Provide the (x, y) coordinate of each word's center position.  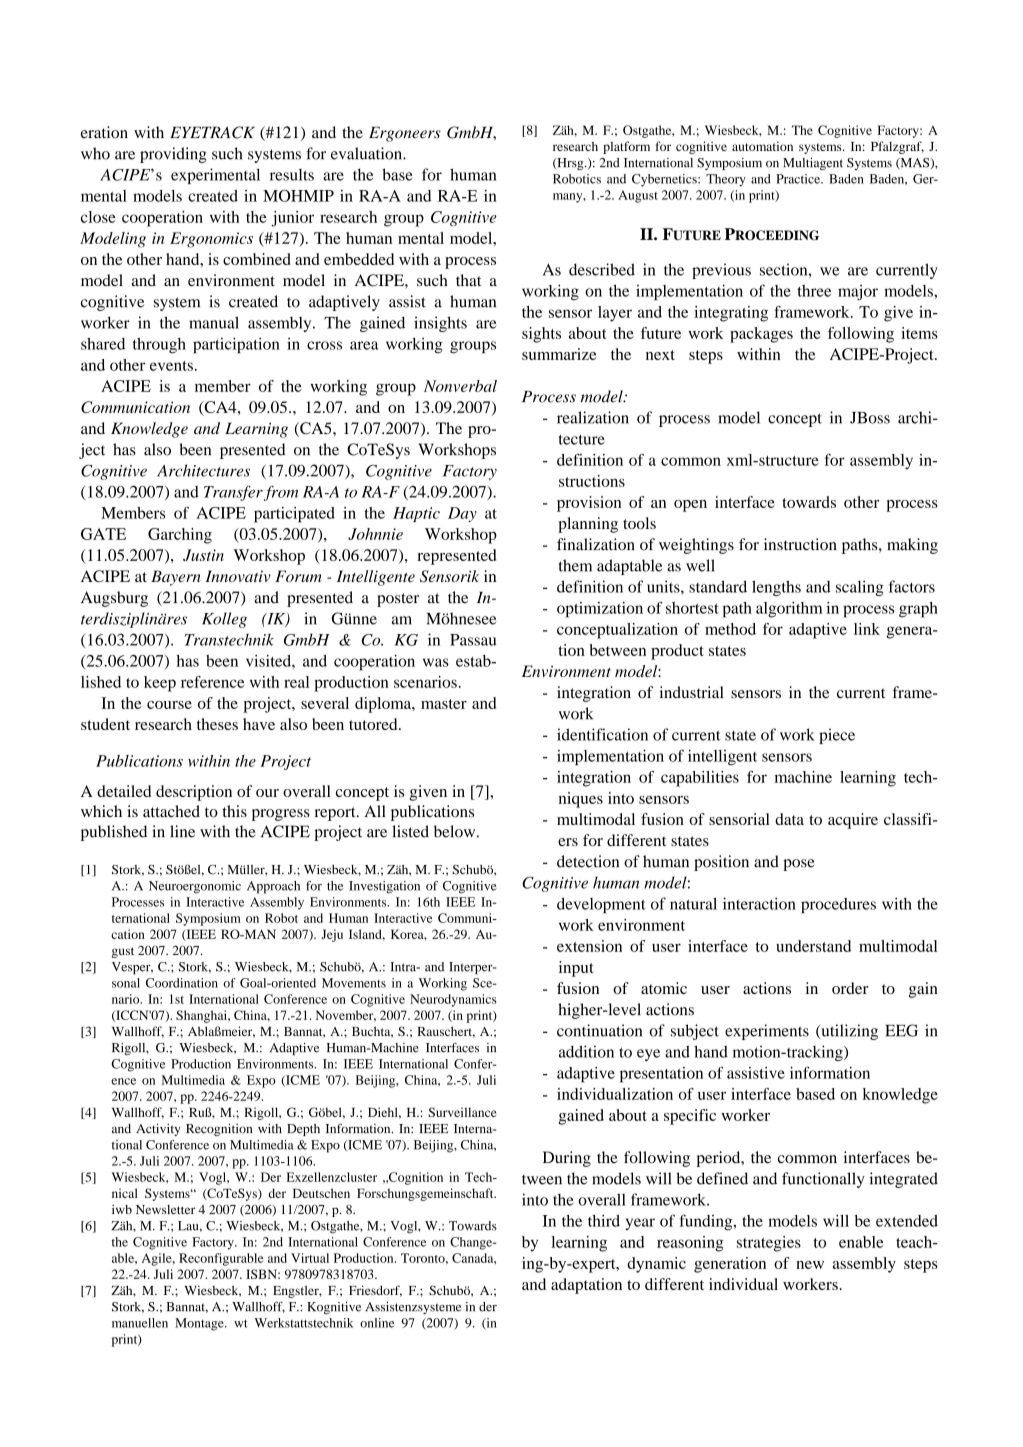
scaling (860, 588)
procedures (838, 905)
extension (589, 946)
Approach (273, 887)
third (604, 1221)
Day (462, 514)
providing (173, 155)
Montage (200, 1324)
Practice (799, 179)
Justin (203, 555)
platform (626, 147)
